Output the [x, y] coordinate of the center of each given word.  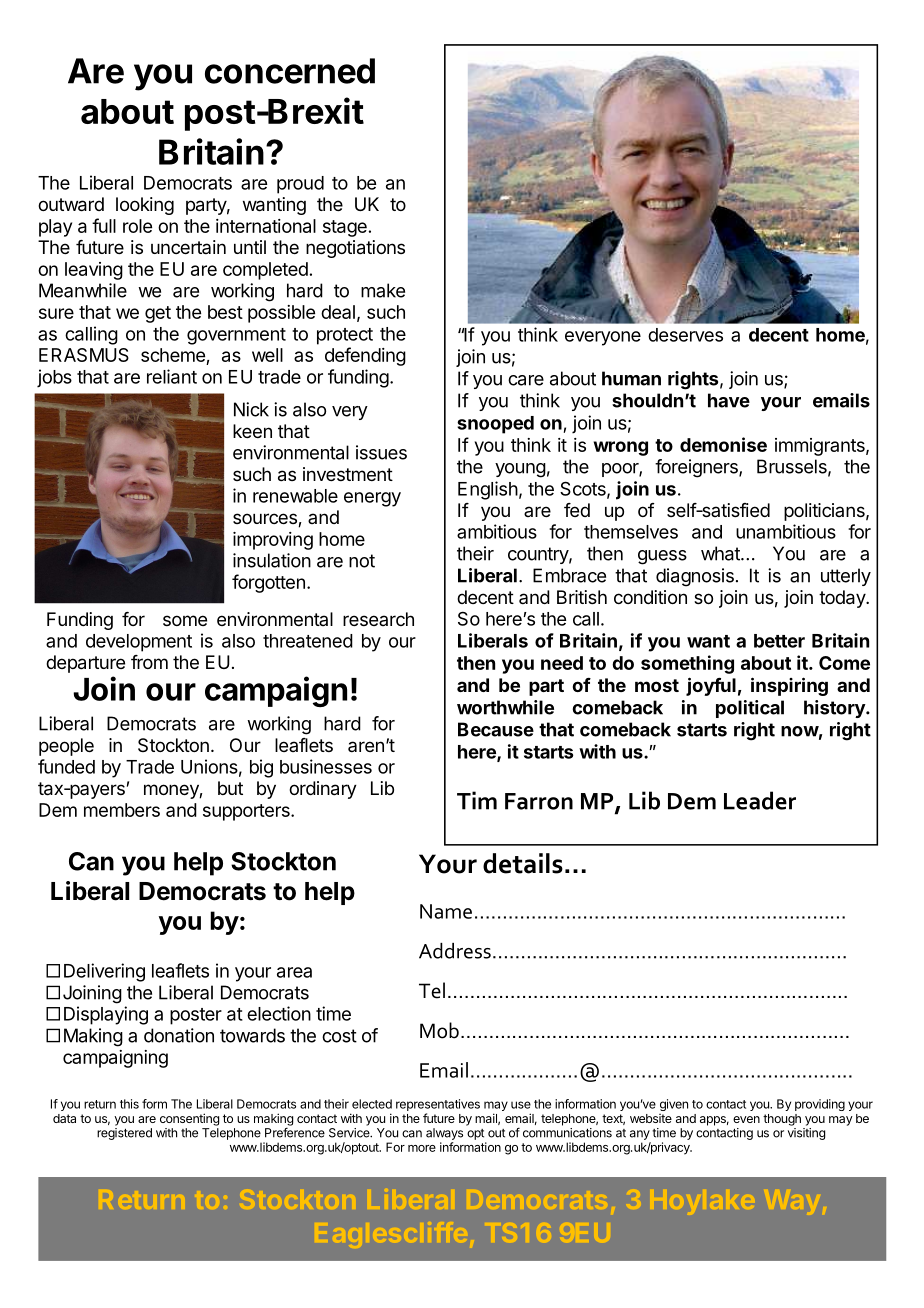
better [779, 641]
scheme [174, 356]
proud [300, 185]
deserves [685, 335]
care [526, 380]
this [129, 1104]
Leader [760, 800]
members [122, 810]
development [139, 643]
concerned [290, 71]
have [729, 400]
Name [446, 911]
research [378, 619]
